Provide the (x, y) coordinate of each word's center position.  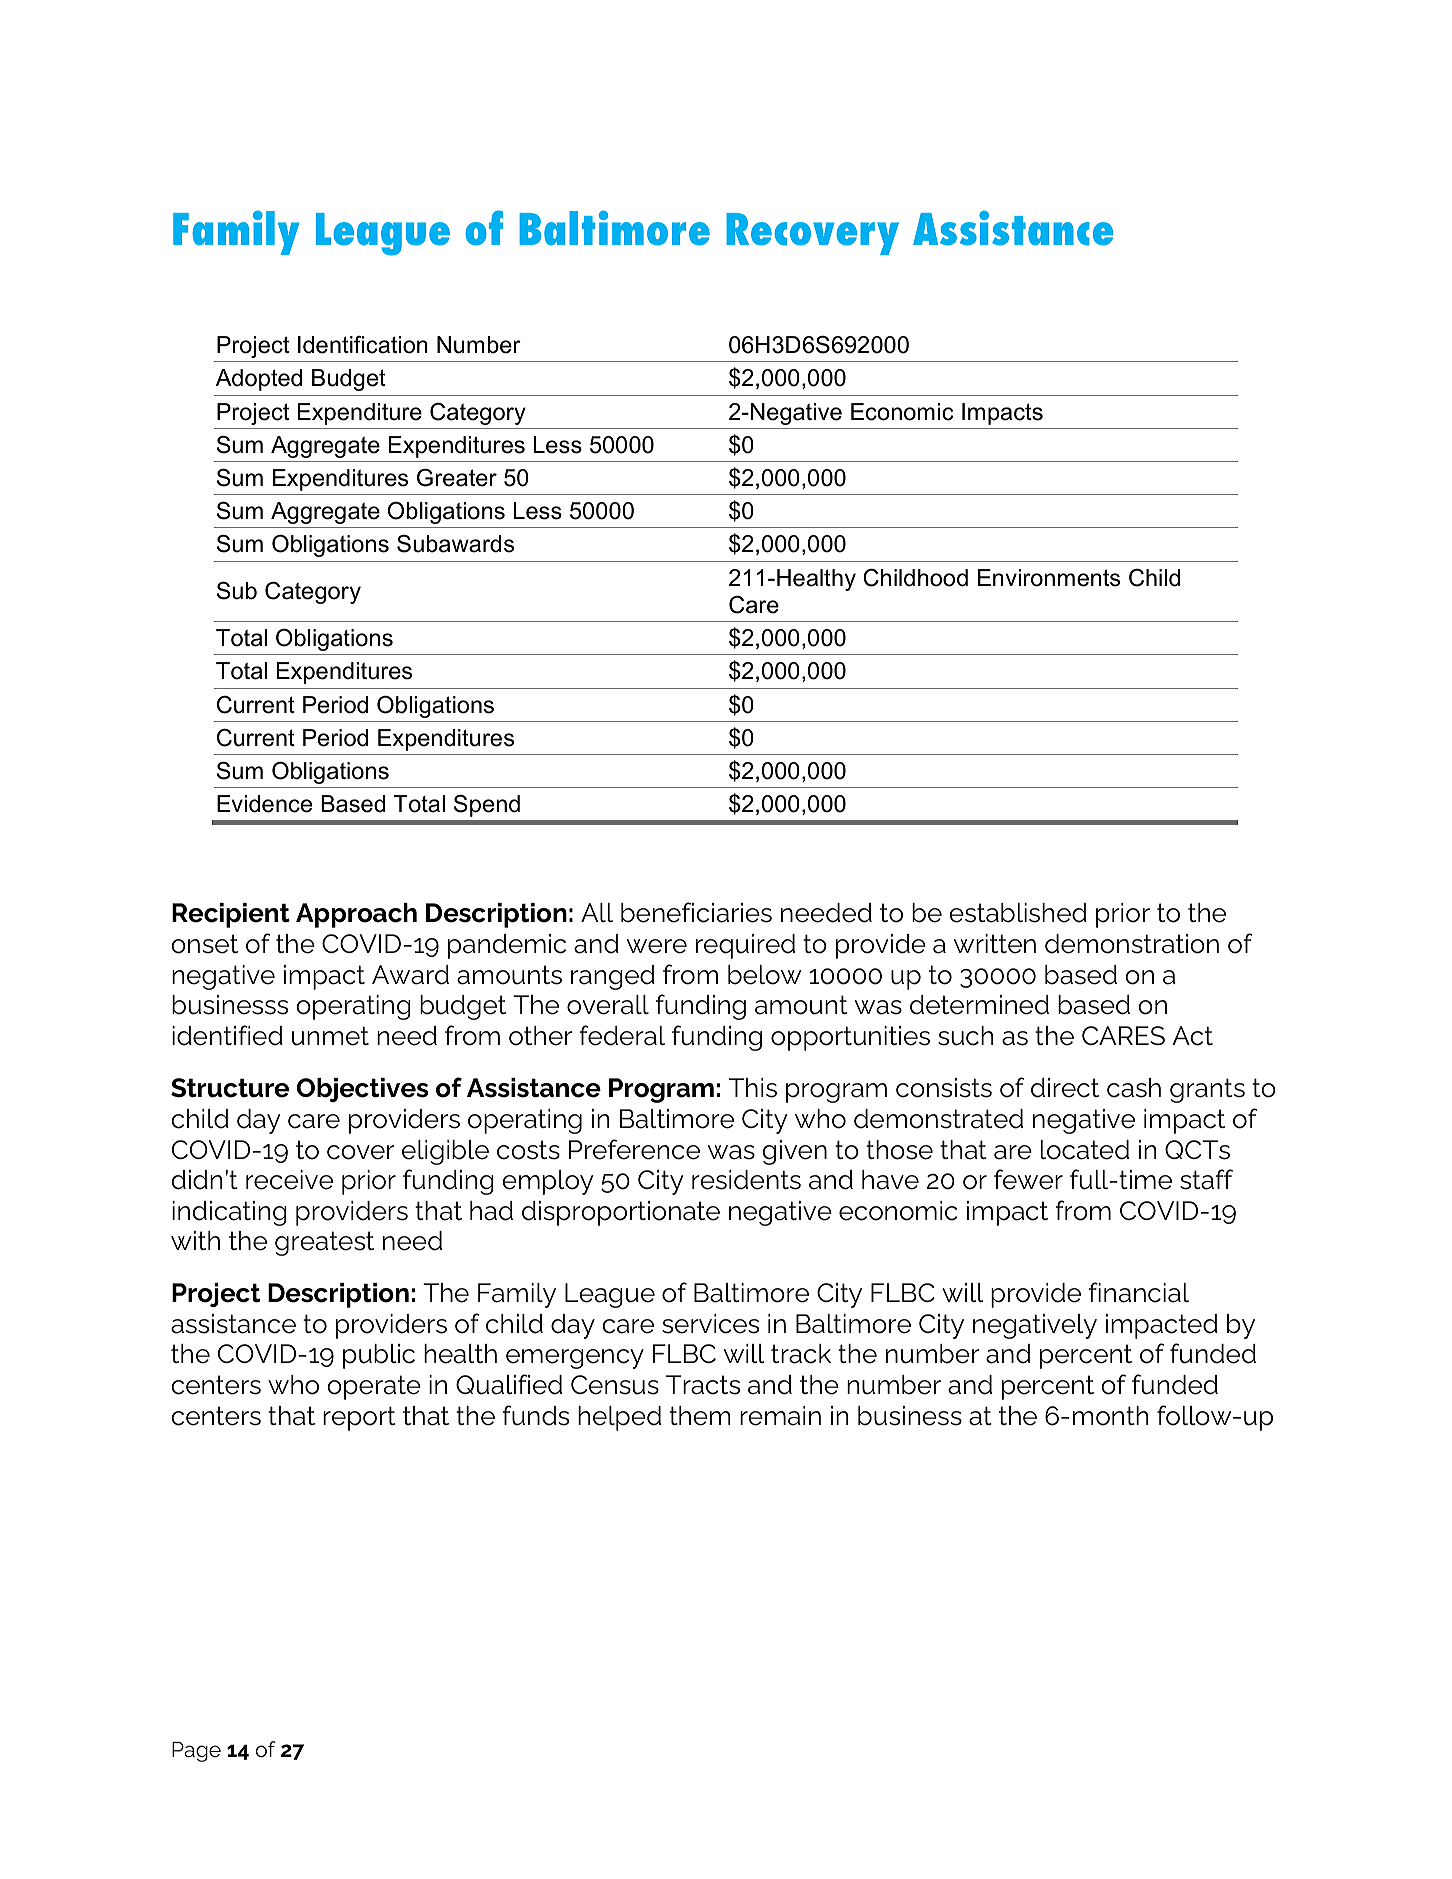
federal (622, 1035)
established (1018, 913)
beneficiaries (696, 912)
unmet (330, 1036)
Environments (1049, 578)
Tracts (703, 1385)
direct (1065, 1088)
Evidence (264, 804)
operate (374, 1387)
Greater (457, 478)
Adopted (259, 380)
